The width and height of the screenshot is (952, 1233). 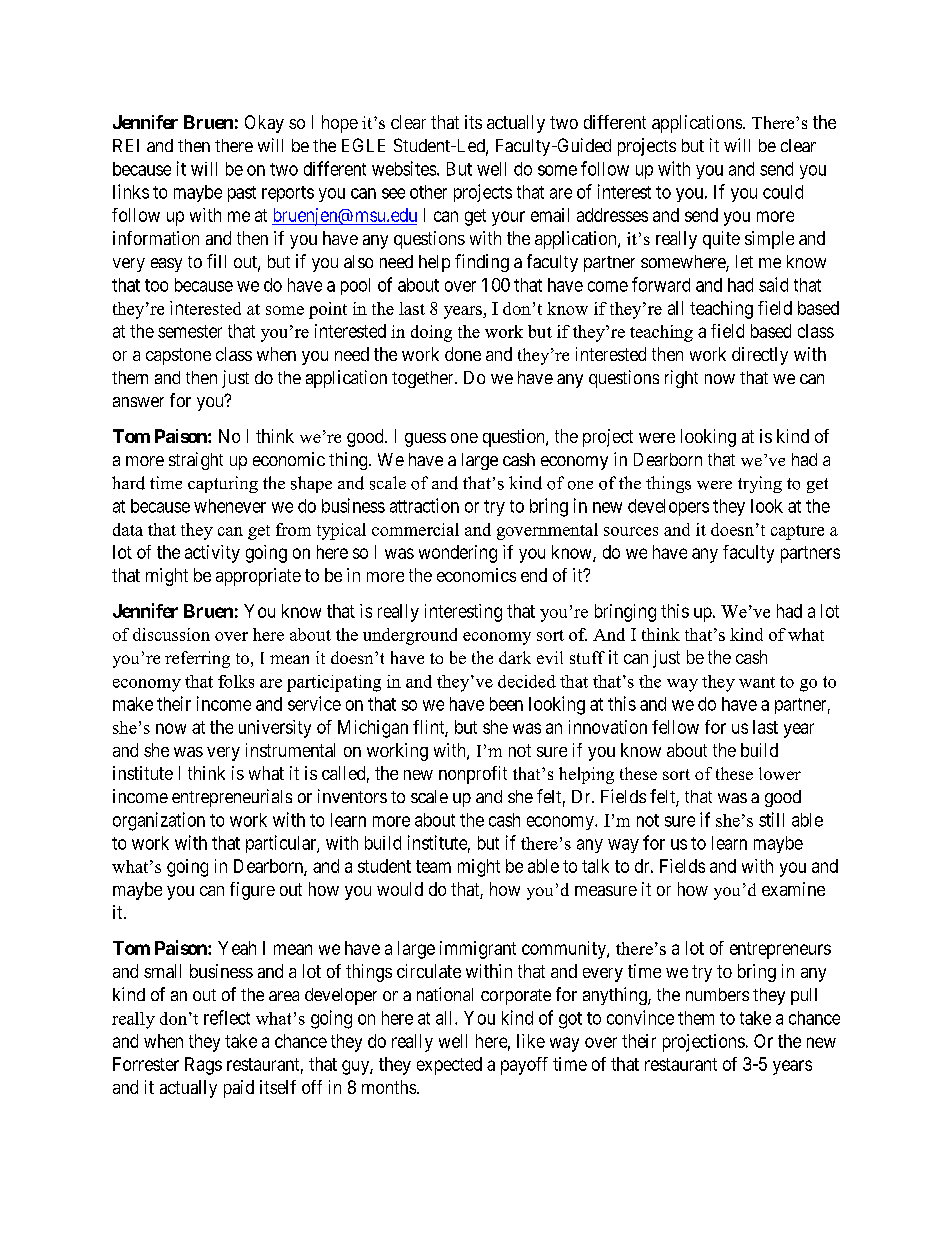 What do you see at coordinates (171, 634) in the screenshot?
I see `discussion` at bounding box center [171, 634].
